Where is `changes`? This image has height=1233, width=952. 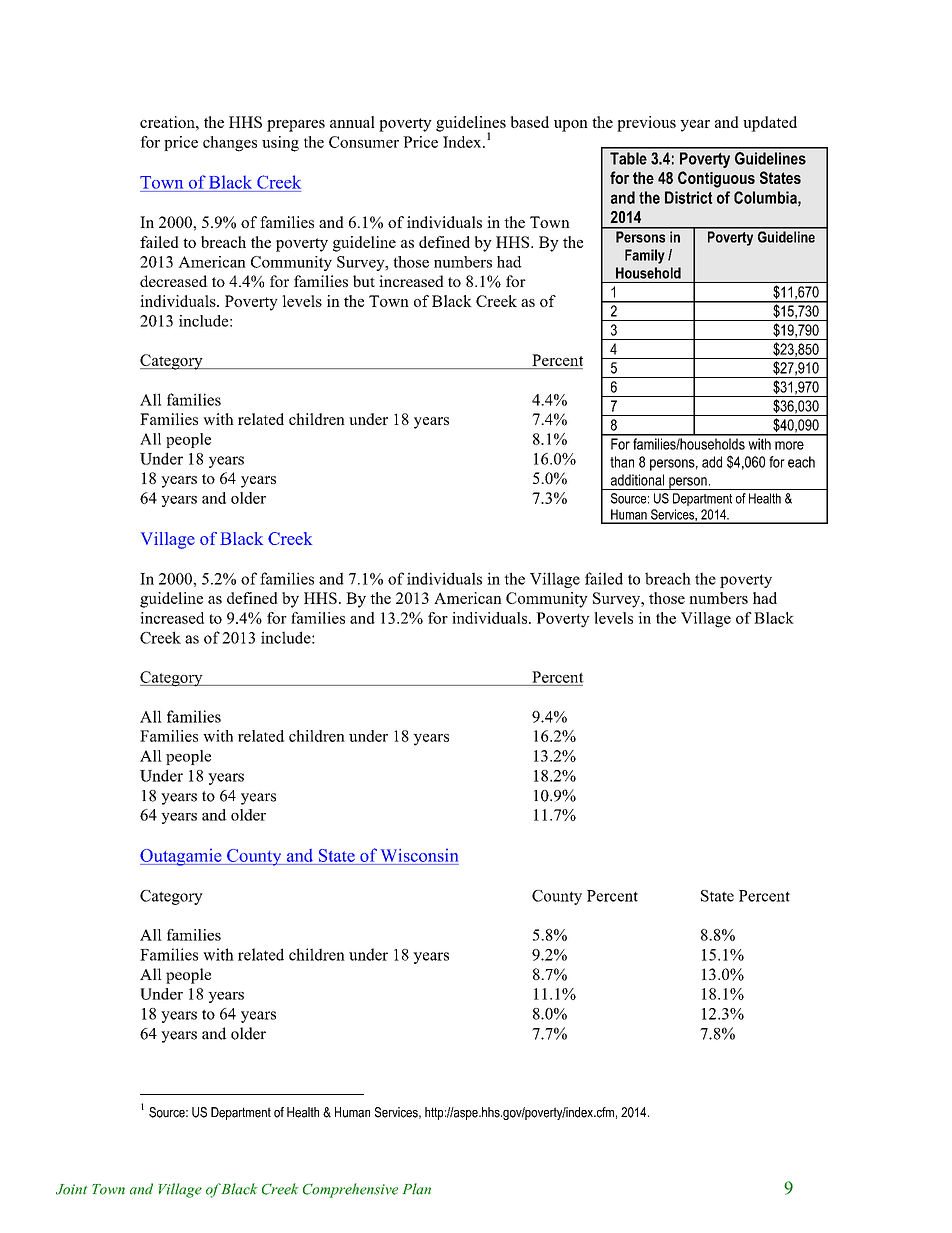
changes is located at coordinates (230, 144).
